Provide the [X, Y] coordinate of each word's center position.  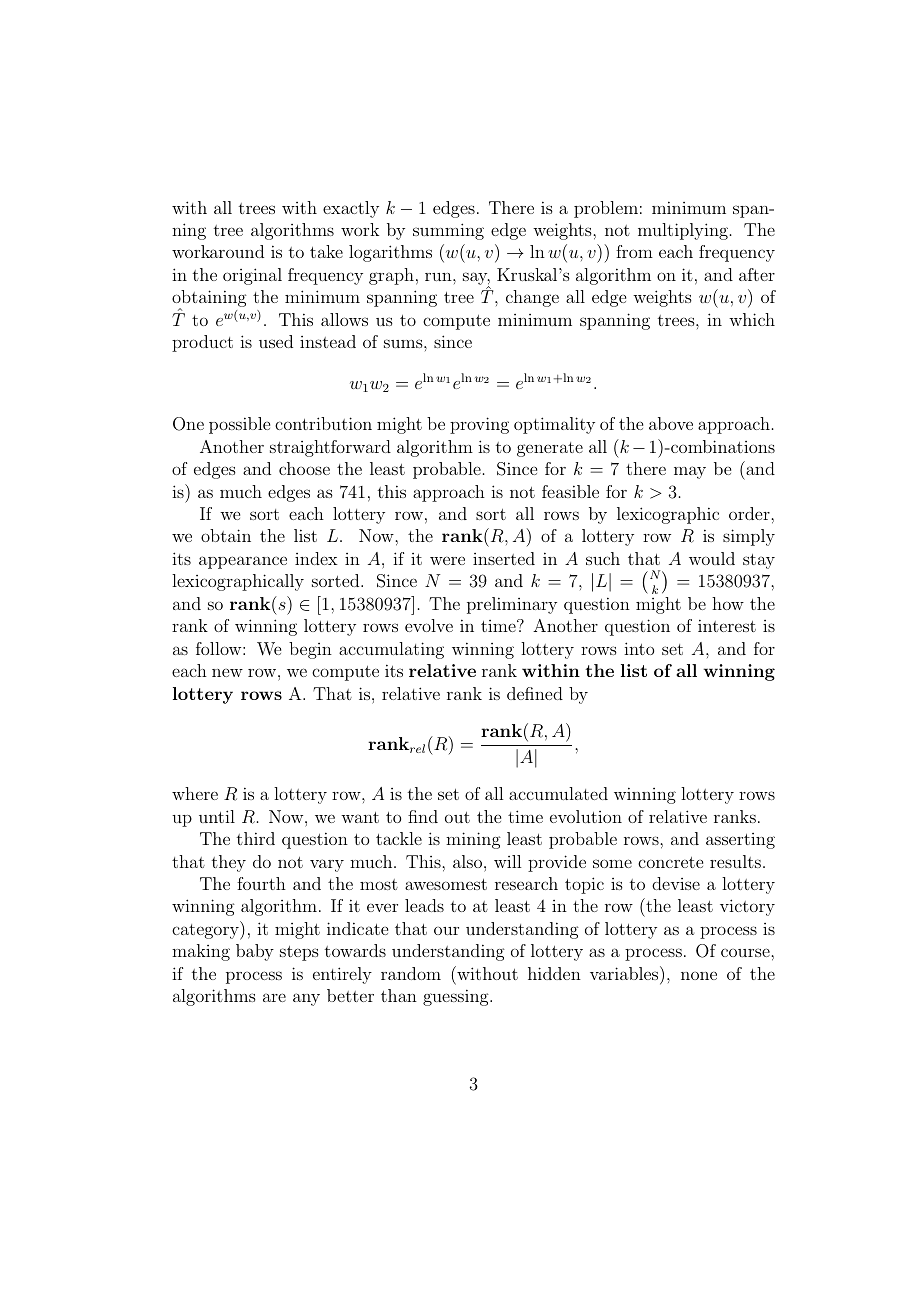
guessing [457, 997]
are [274, 997]
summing [448, 231]
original [252, 276]
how [728, 603]
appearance [243, 562]
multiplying [683, 231]
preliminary [512, 605]
